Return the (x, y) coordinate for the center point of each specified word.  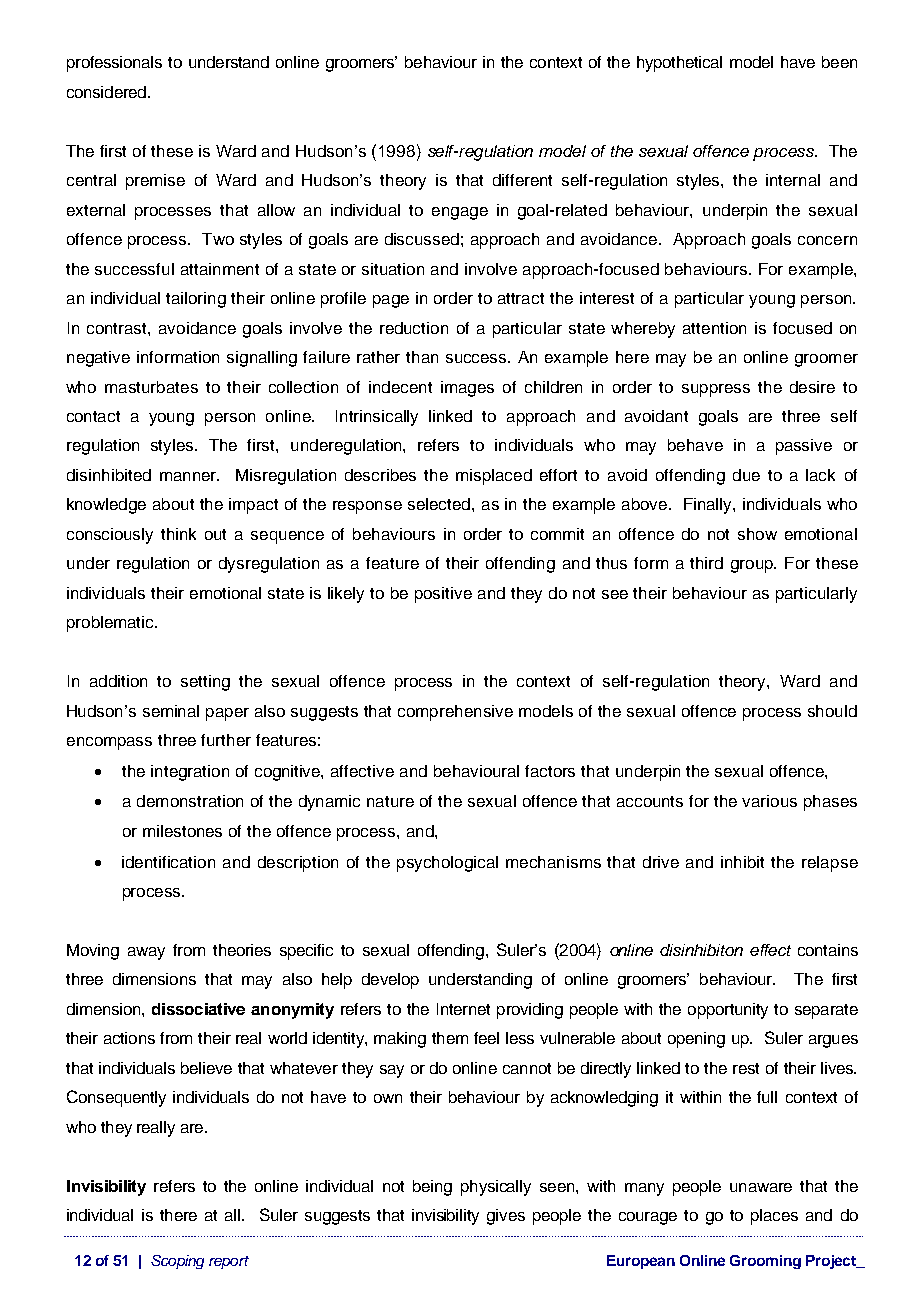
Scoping (177, 1262)
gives (506, 1217)
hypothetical (679, 64)
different (522, 180)
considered (106, 92)
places (774, 1217)
